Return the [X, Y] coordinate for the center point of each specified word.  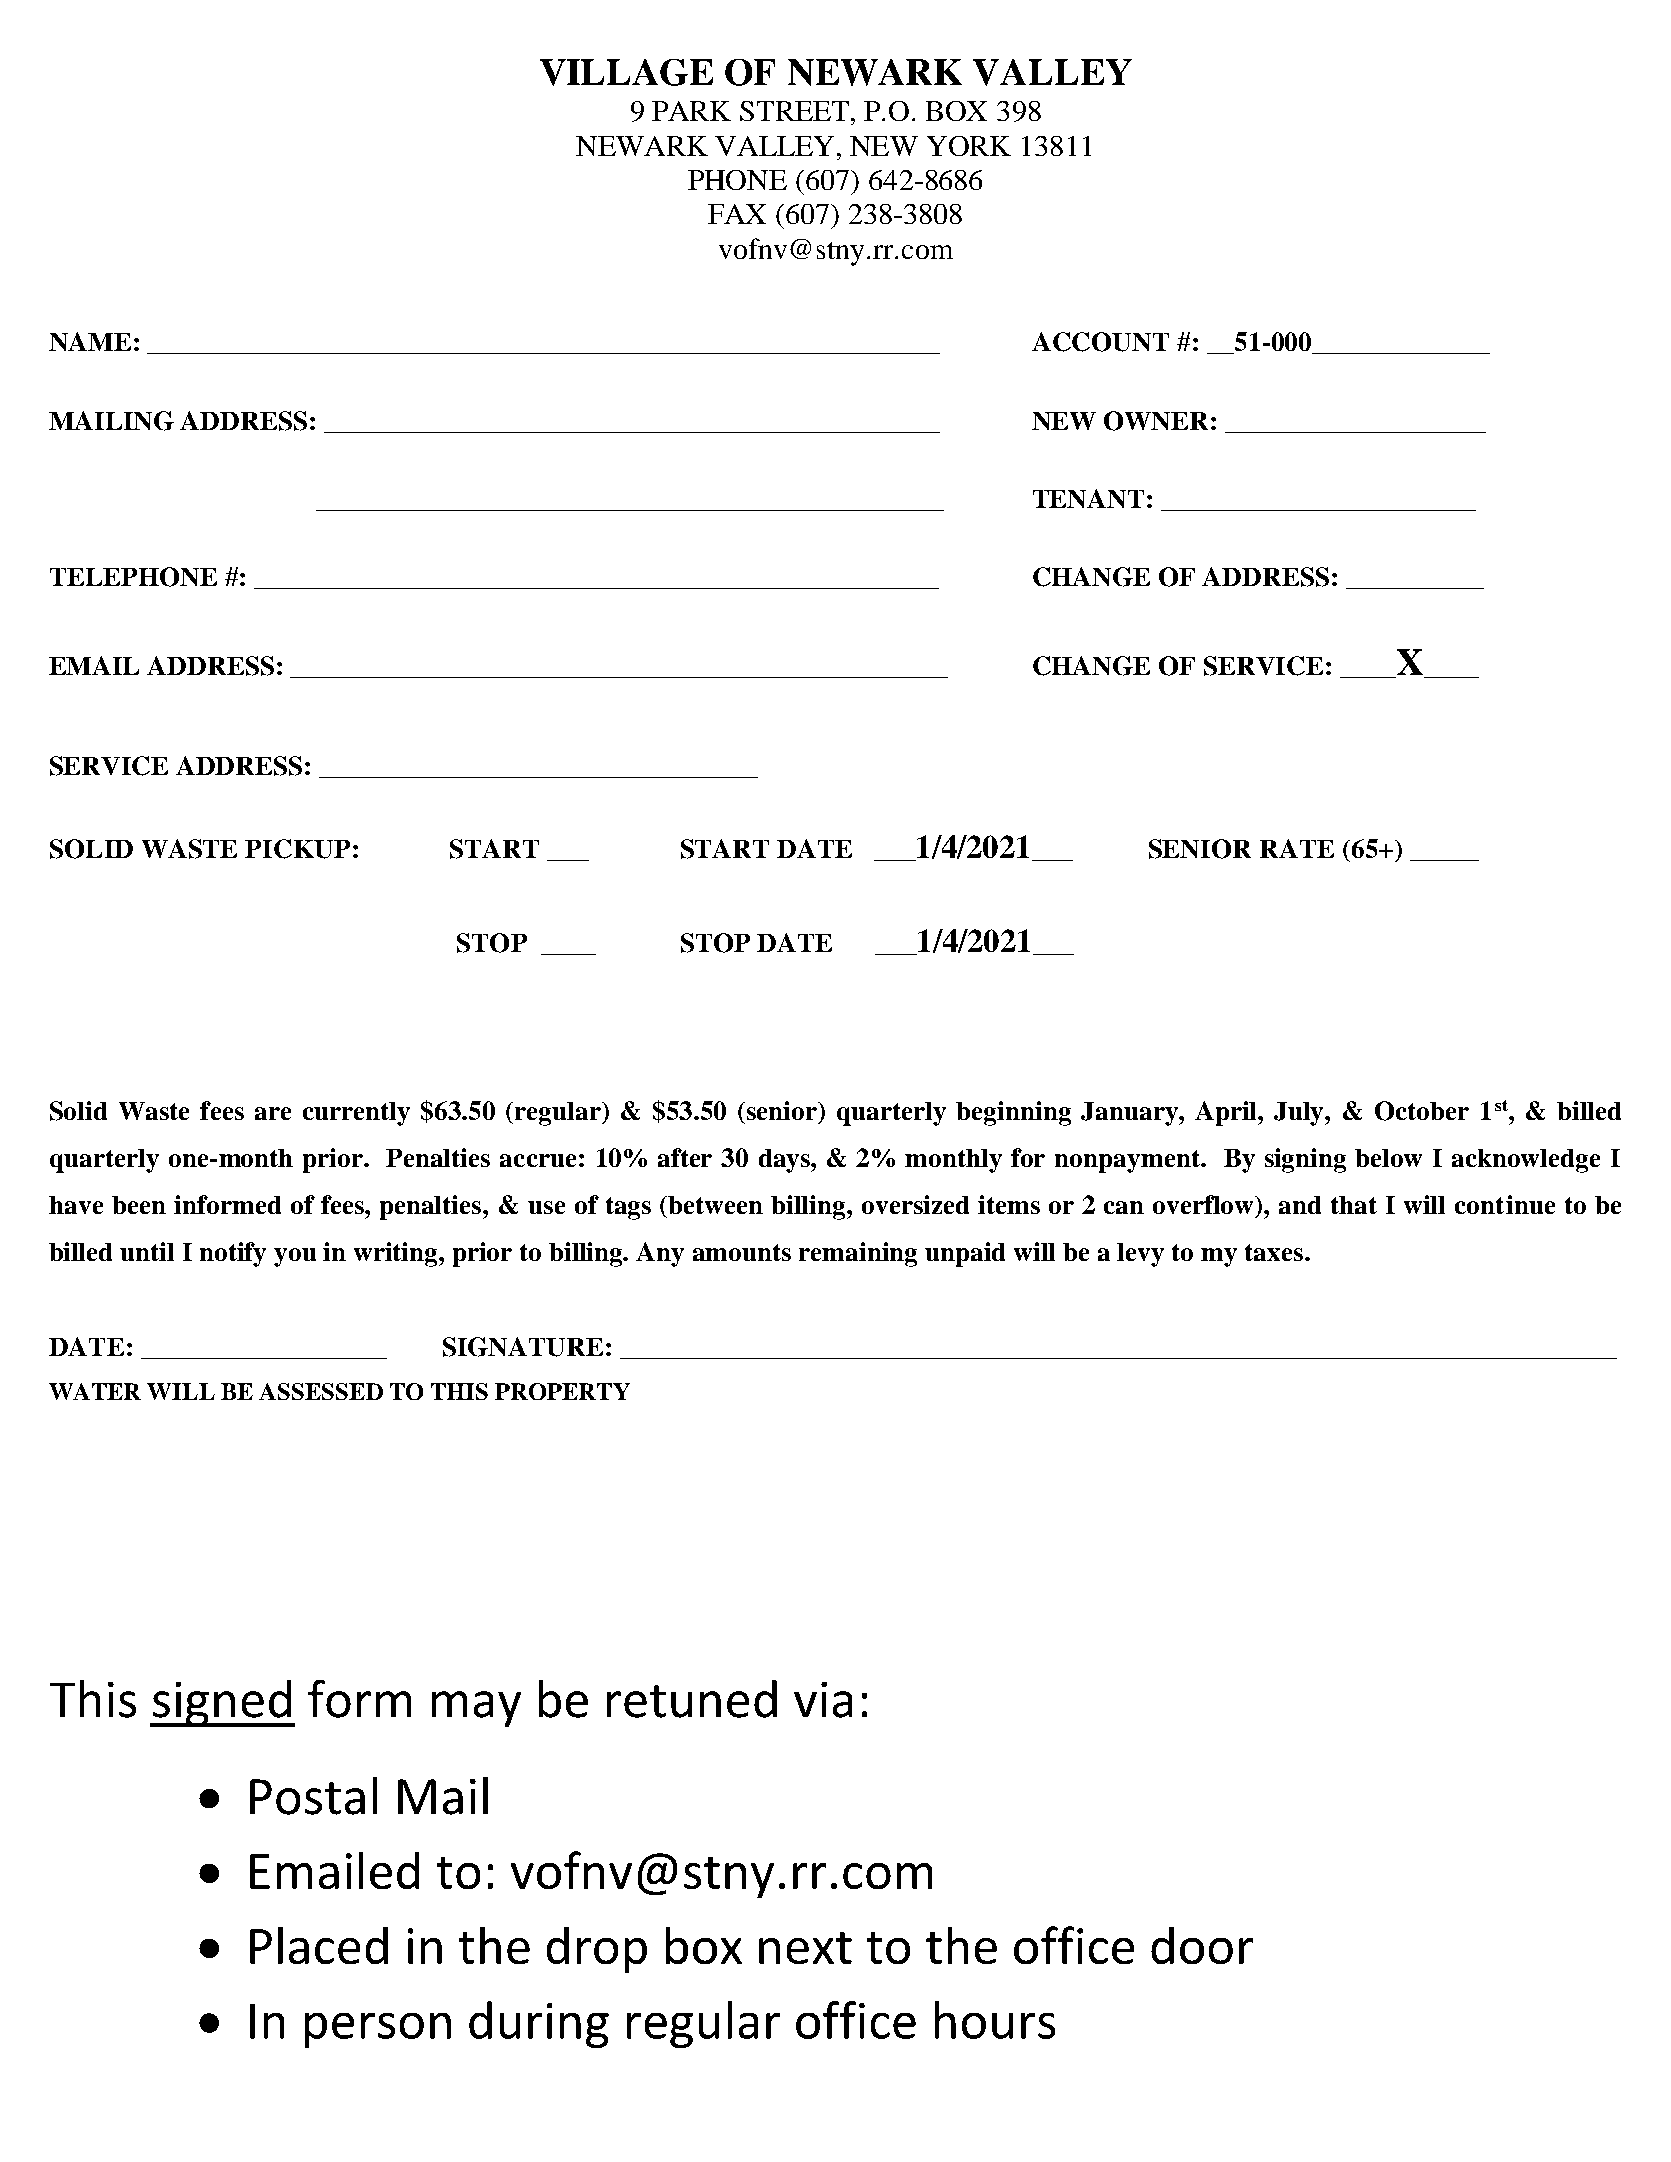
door [1202, 1945]
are [273, 1113]
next [805, 1948]
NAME [90, 341]
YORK [969, 146]
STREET [796, 111]
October [1422, 1111]
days [785, 1161]
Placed [319, 1945]
